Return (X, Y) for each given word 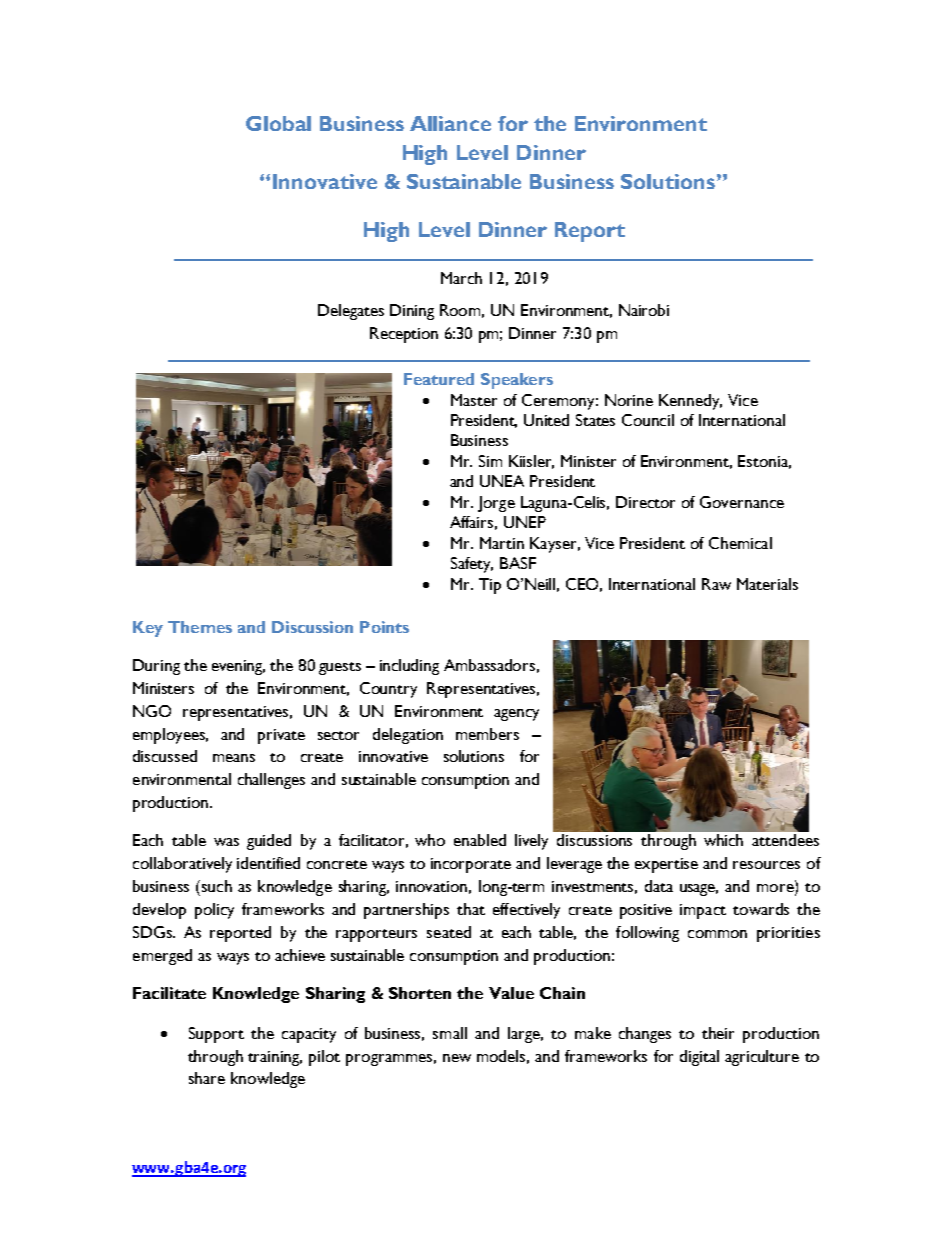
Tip (490, 586)
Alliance (450, 123)
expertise (666, 865)
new (457, 1058)
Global (278, 123)
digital (699, 1058)
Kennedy (690, 402)
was (226, 842)
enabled (480, 840)
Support (216, 1035)
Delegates (351, 312)
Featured (439, 379)
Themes (200, 627)
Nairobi (644, 310)
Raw (716, 584)
